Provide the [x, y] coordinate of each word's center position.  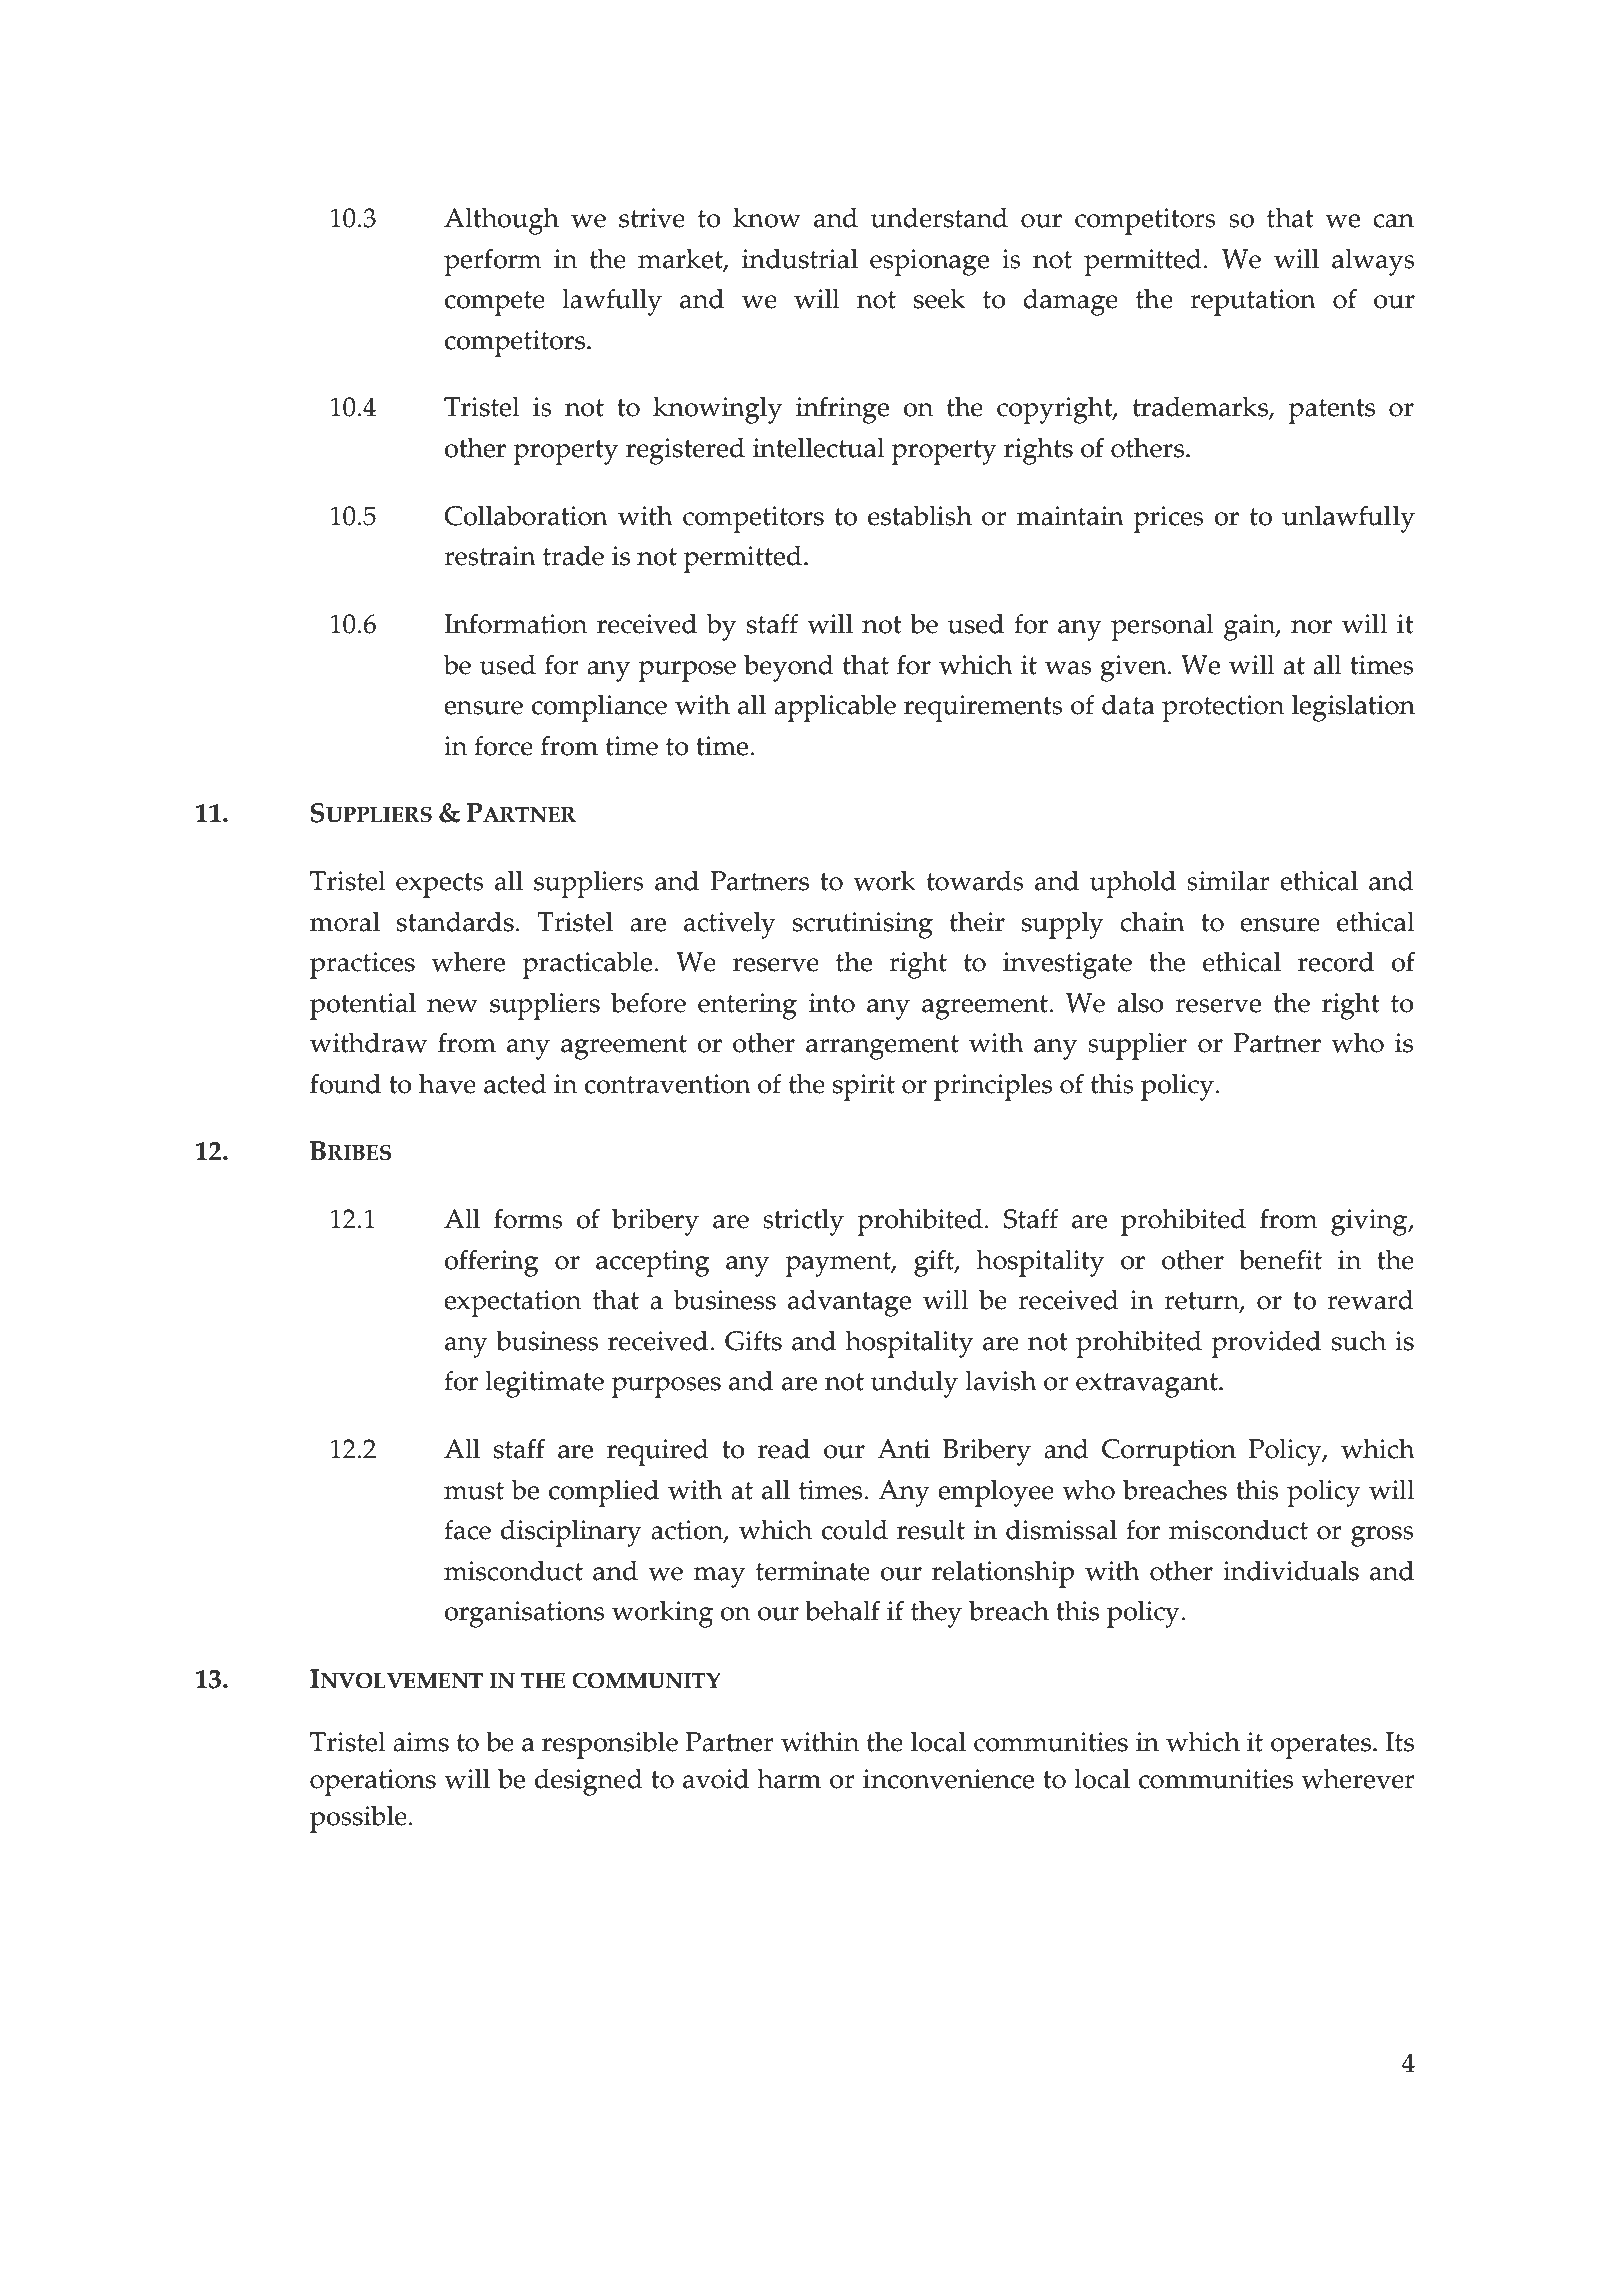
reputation [1253, 302]
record [1336, 961]
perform [493, 262]
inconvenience [948, 1779]
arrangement [882, 1047]
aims [421, 1742]
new [452, 1006]
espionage [929, 262]
